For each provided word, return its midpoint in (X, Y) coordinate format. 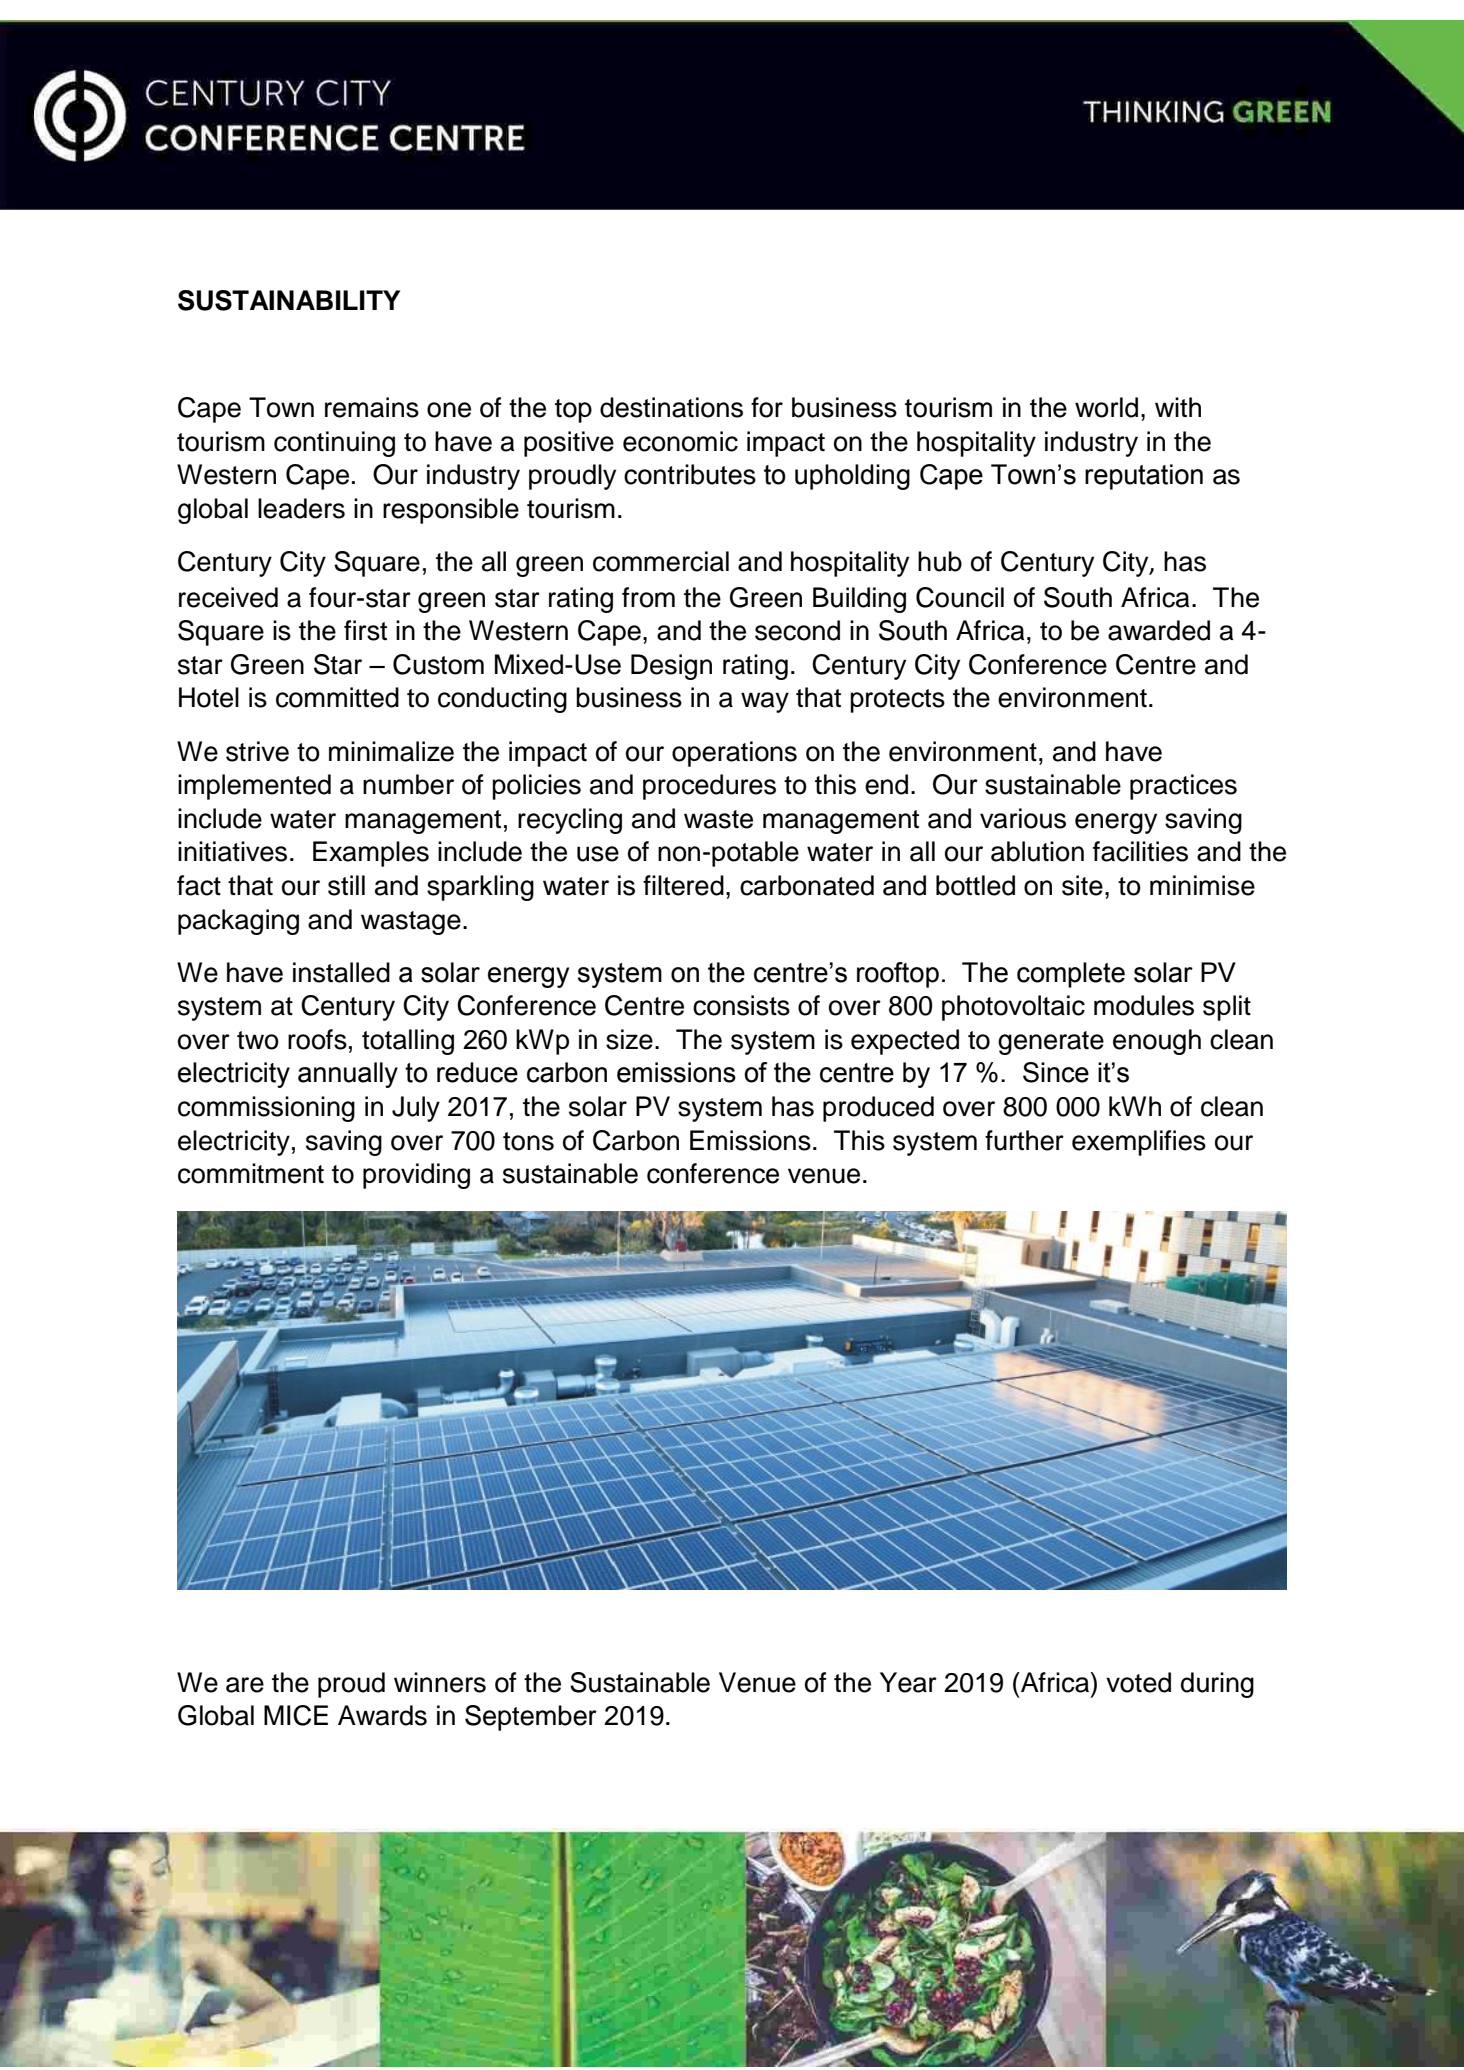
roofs (317, 1039)
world (1106, 407)
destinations (671, 407)
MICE (296, 1715)
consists (741, 1005)
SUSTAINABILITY (289, 300)
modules (1144, 1005)
